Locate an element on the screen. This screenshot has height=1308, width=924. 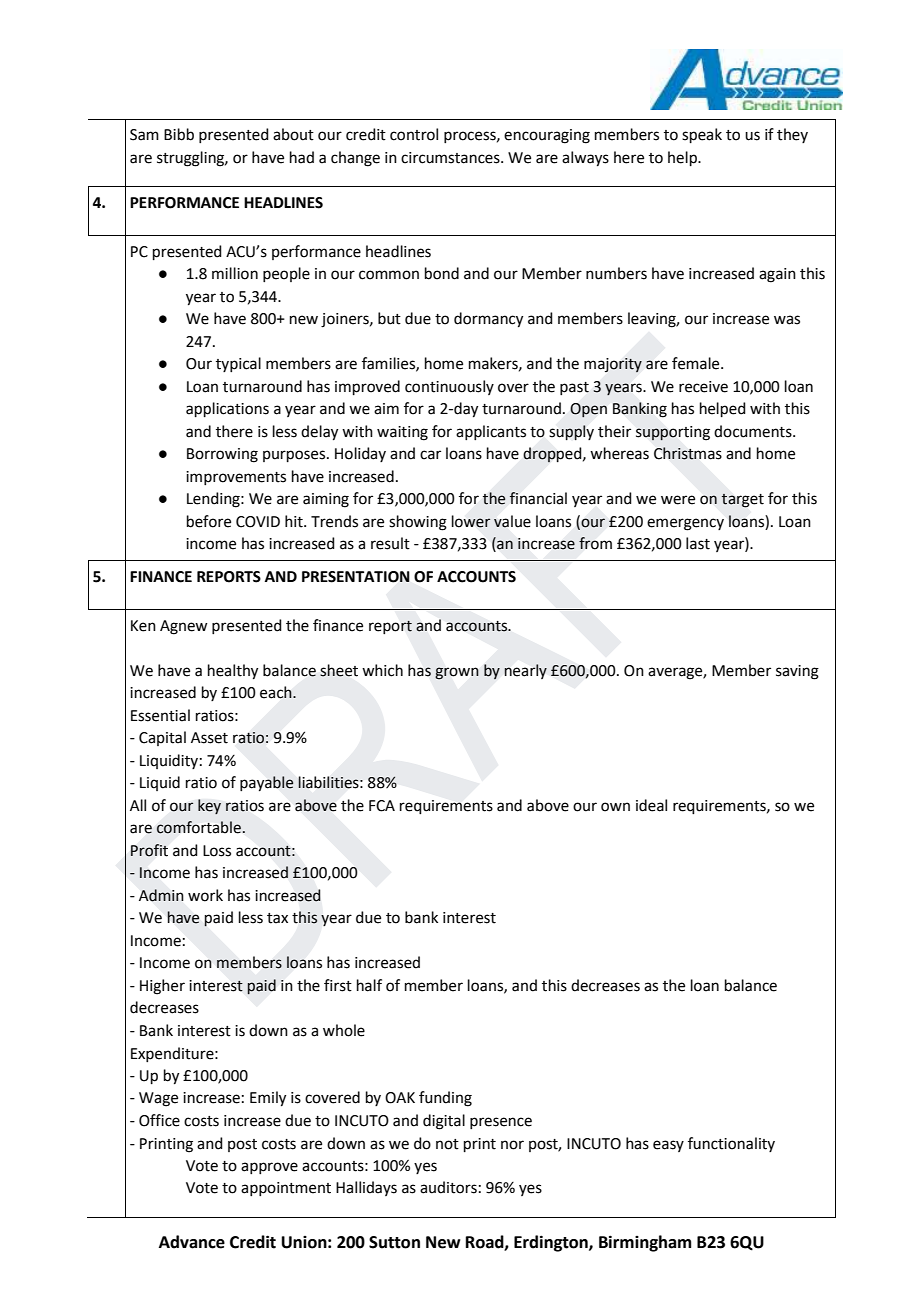
Loss is located at coordinates (217, 851).
